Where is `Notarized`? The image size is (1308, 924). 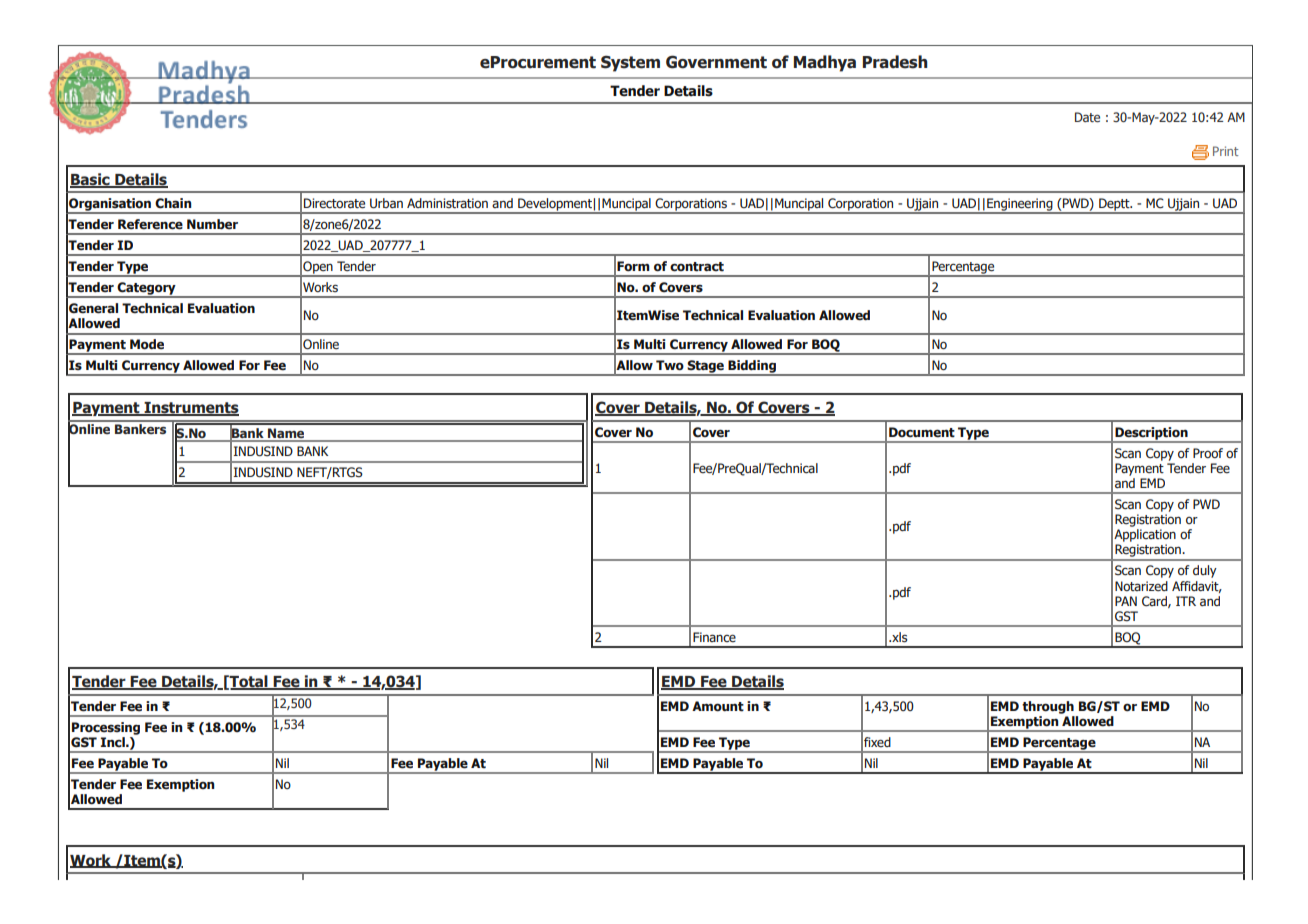 Notarized is located at coordinates (1141, 586).
